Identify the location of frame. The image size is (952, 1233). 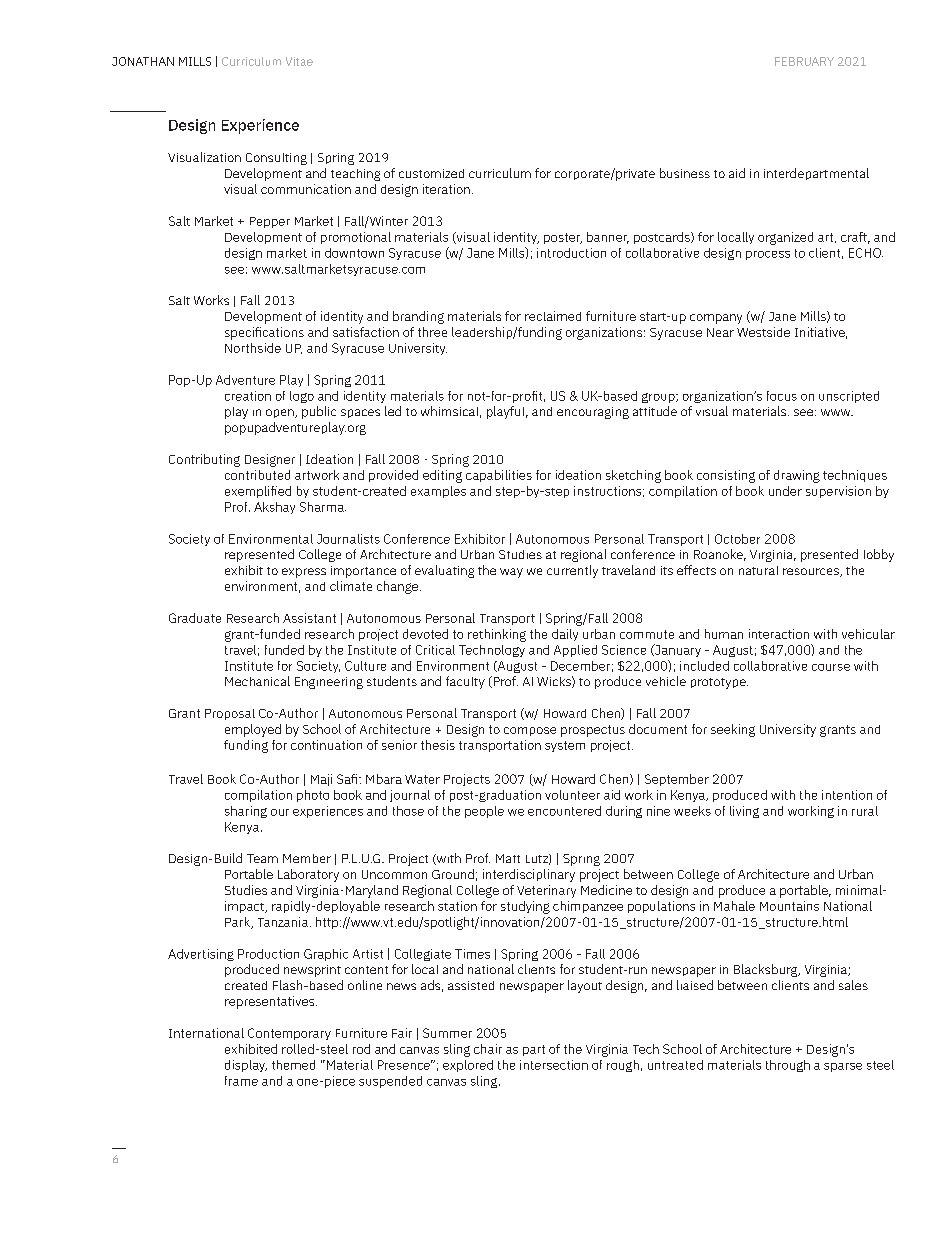
(241, 1081).
